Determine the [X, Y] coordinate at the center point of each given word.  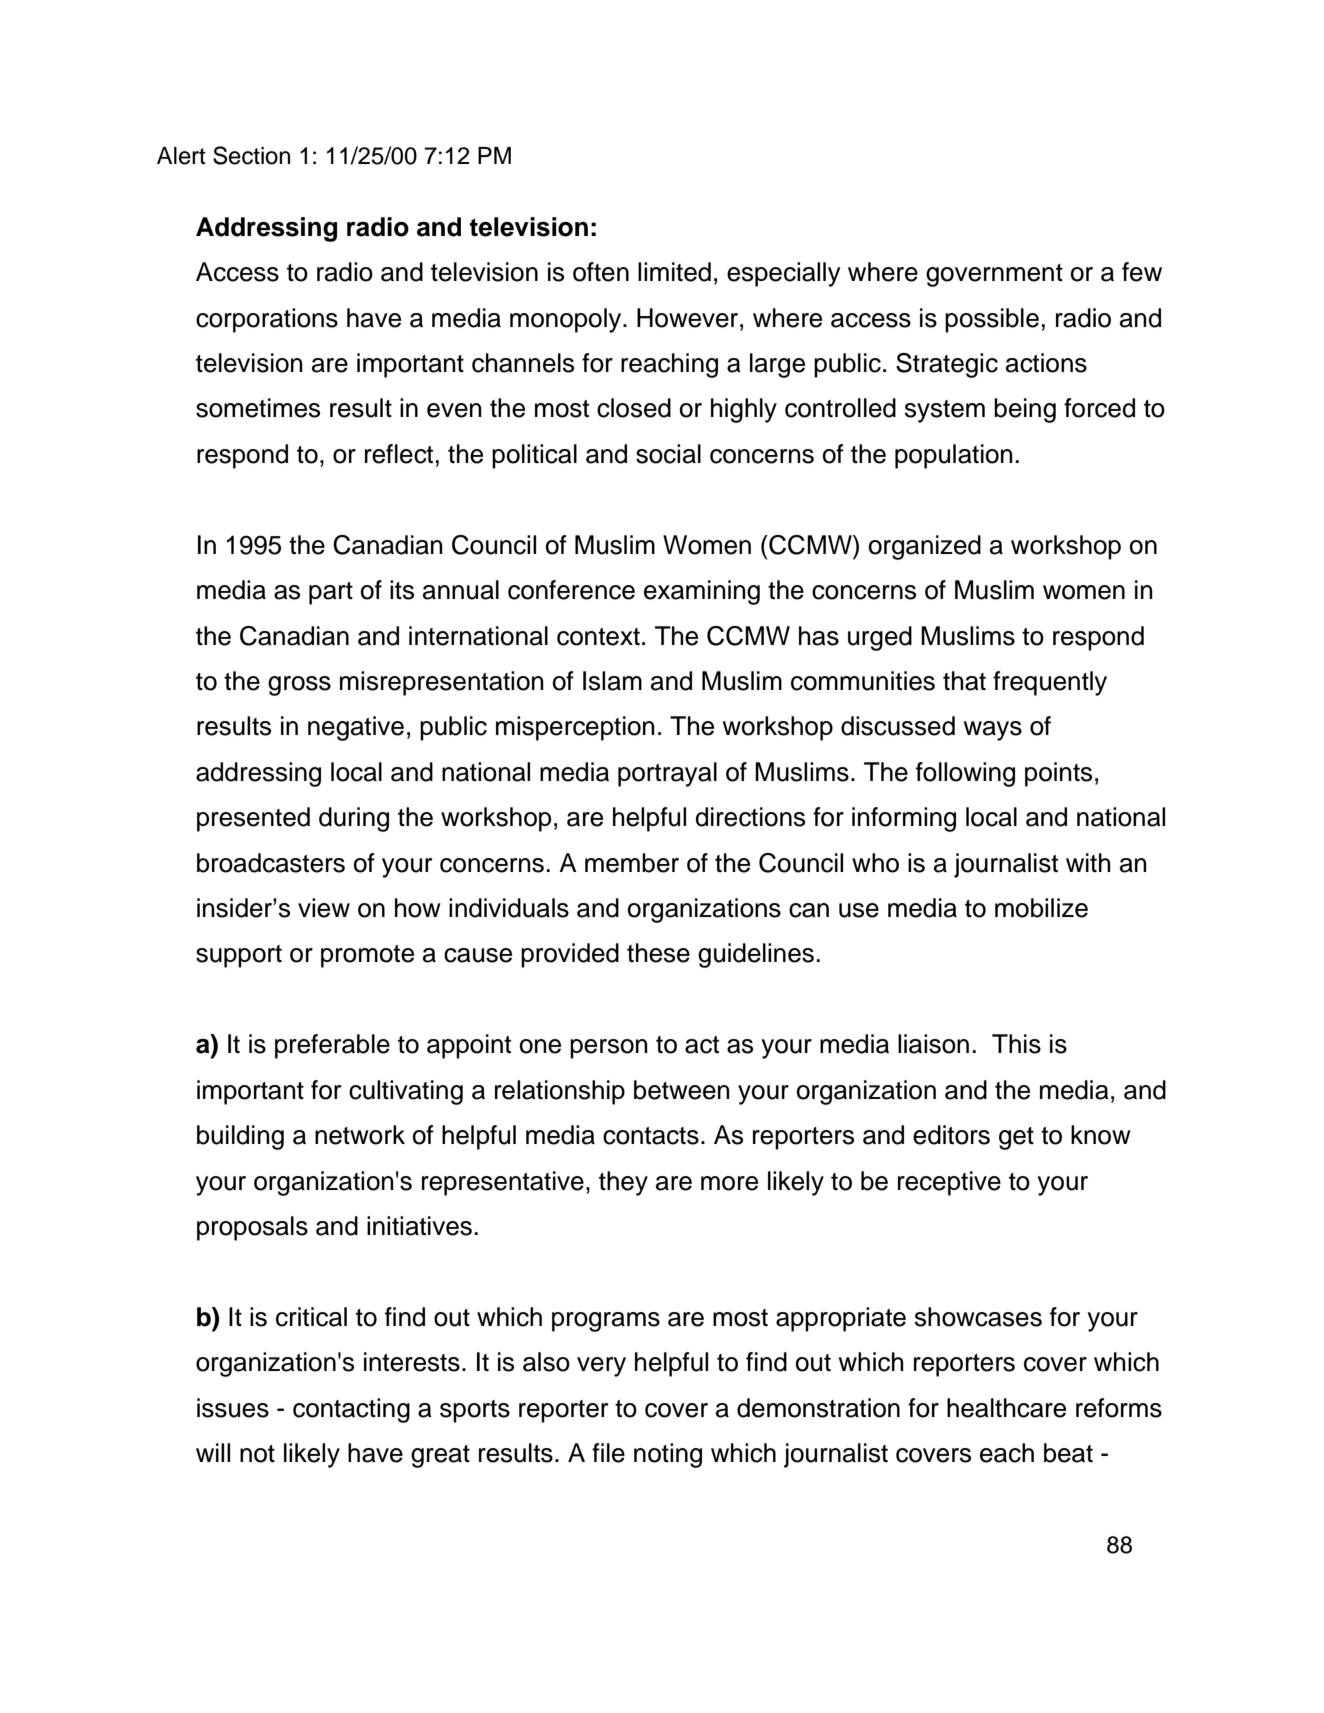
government [994, 275]
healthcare [1006, 1408]
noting [668, 1455]
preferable [332, 1046]
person [609, 1049]
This [1016, 1044]
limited [674, 272]
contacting [351, 1410]
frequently [1050, 683]
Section [251, 155]
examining [702, 592]
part [331, 593]
